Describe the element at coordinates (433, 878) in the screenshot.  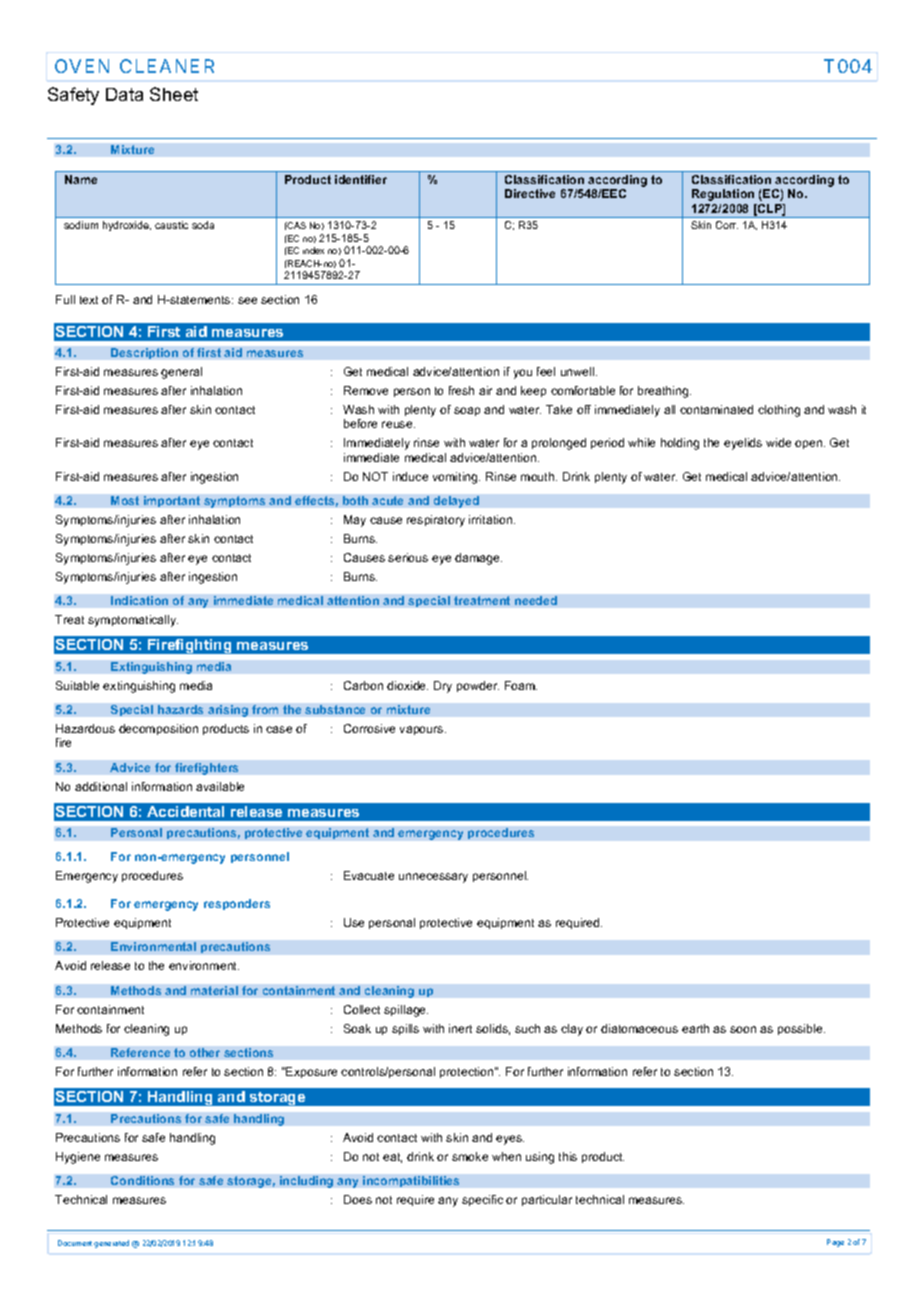
I see `unnecessary` at that location.
